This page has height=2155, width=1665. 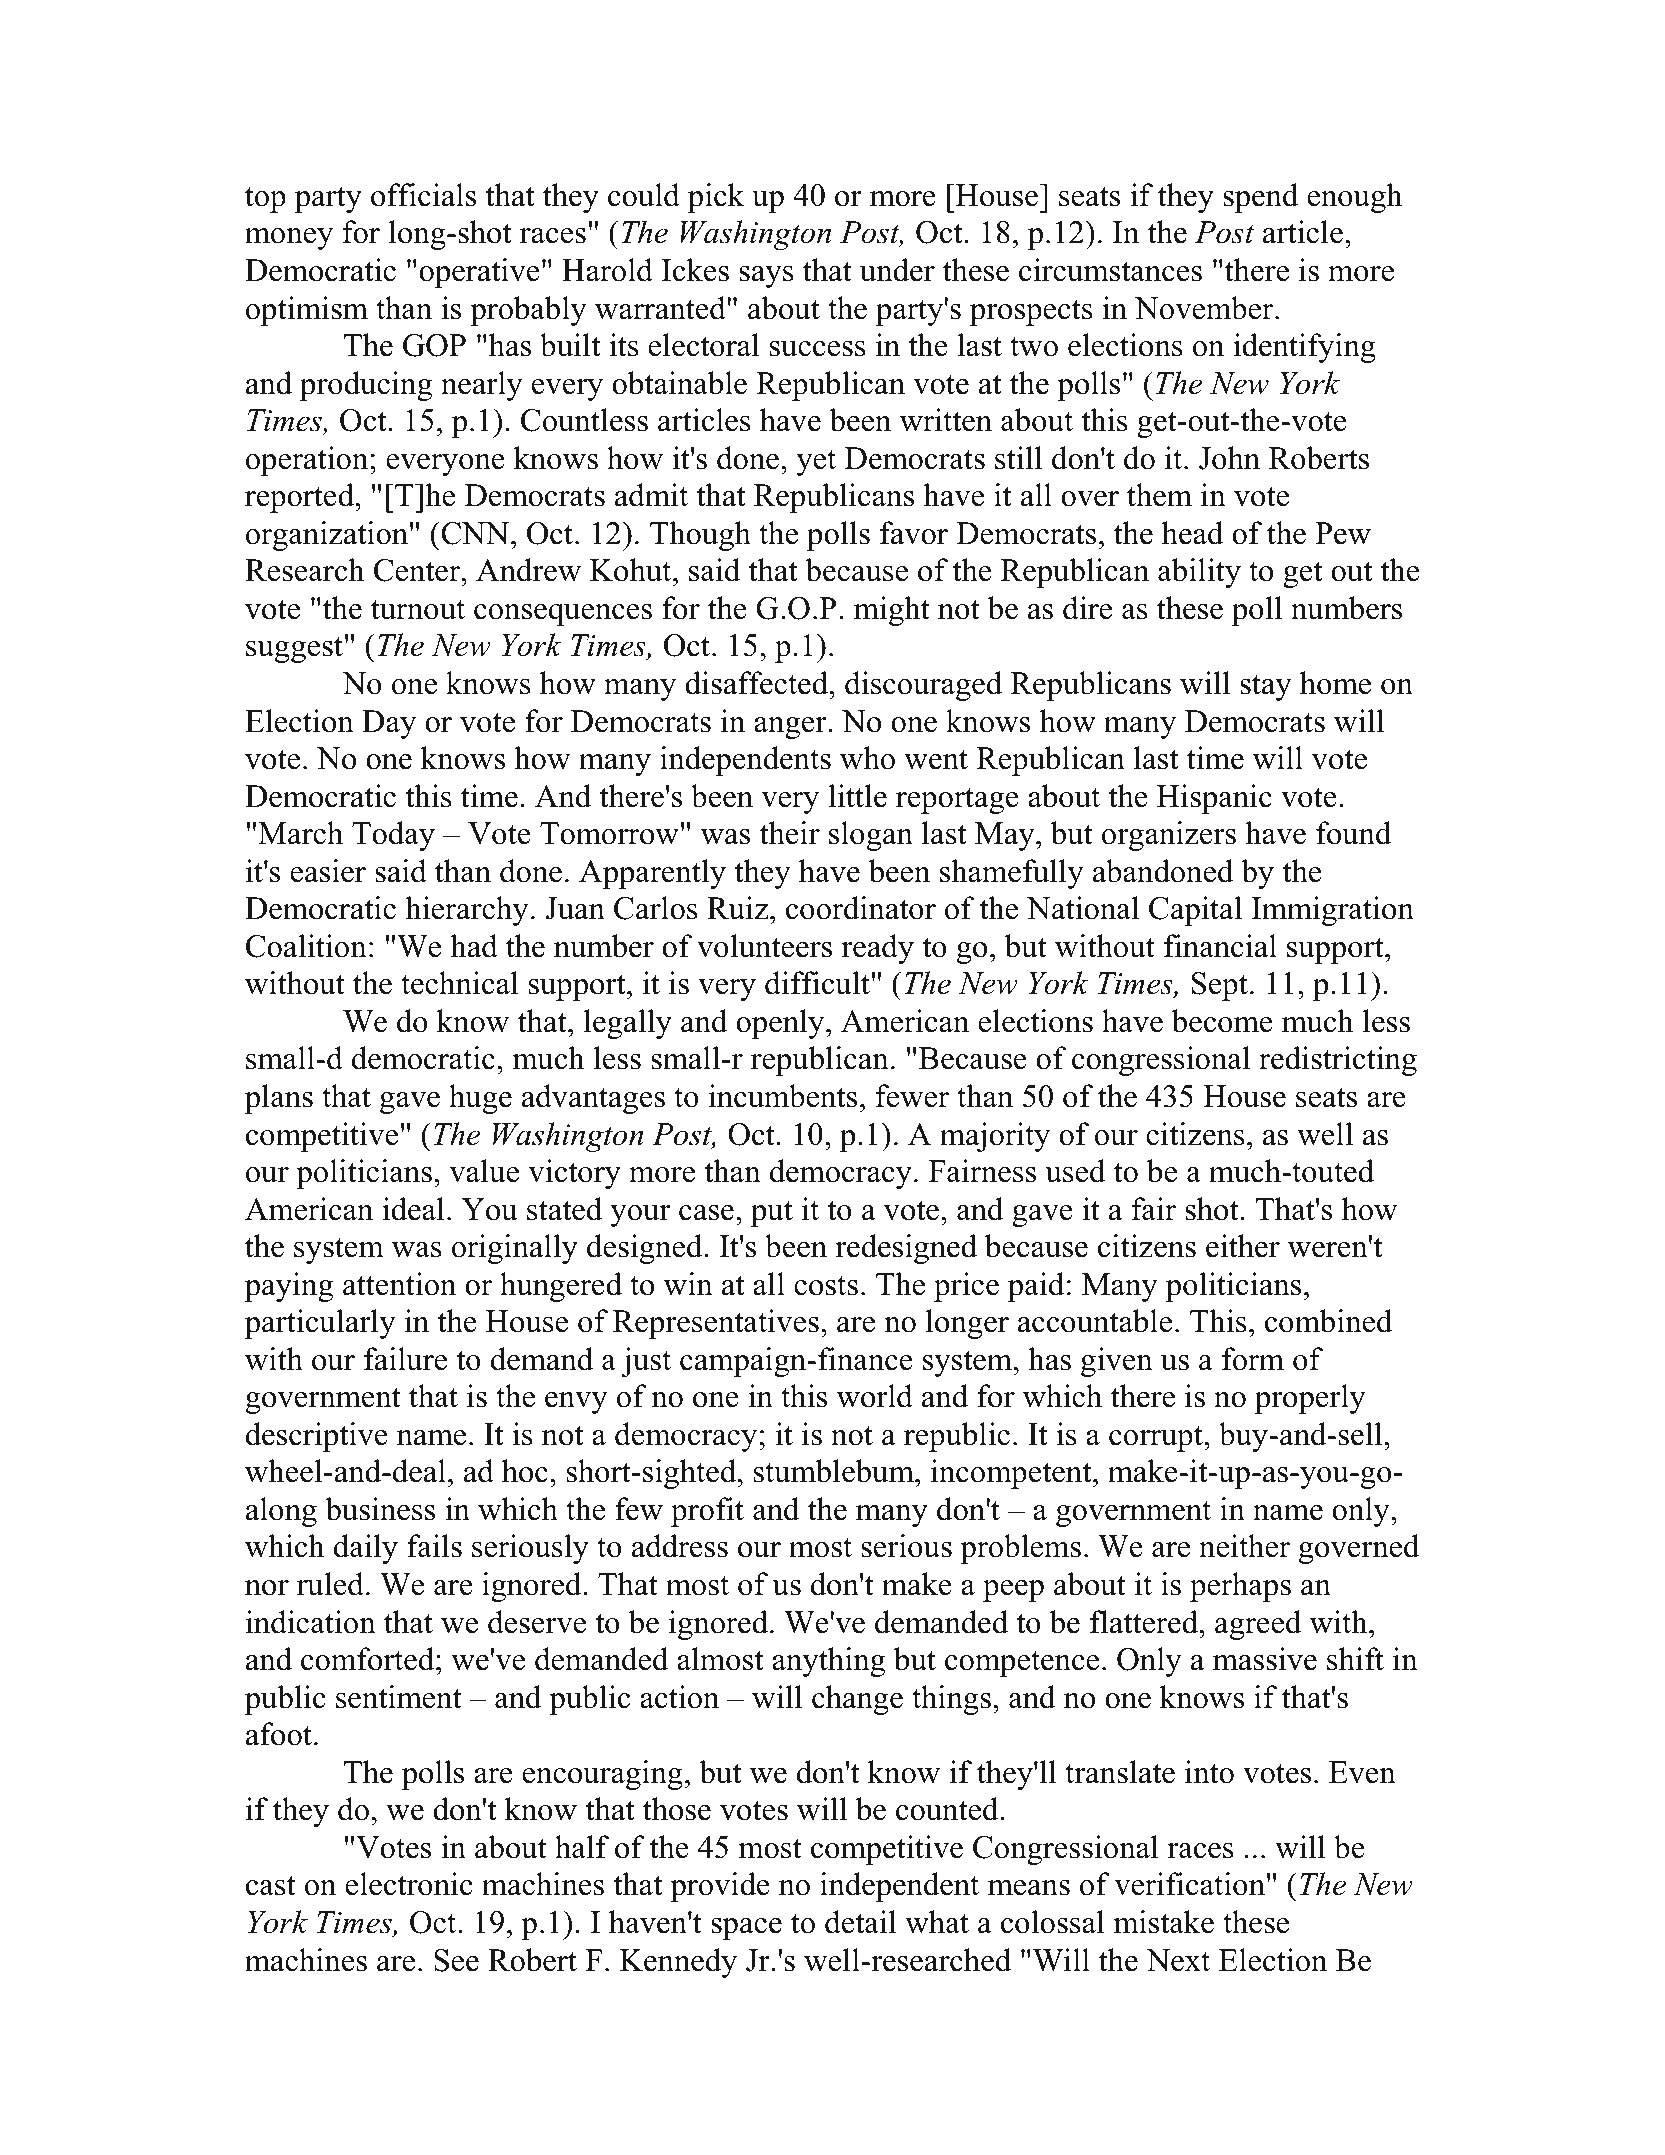 What do you see at coordinates (409, 1884) in the page?
I see `electronic` at bounding box center [409, 1884].
